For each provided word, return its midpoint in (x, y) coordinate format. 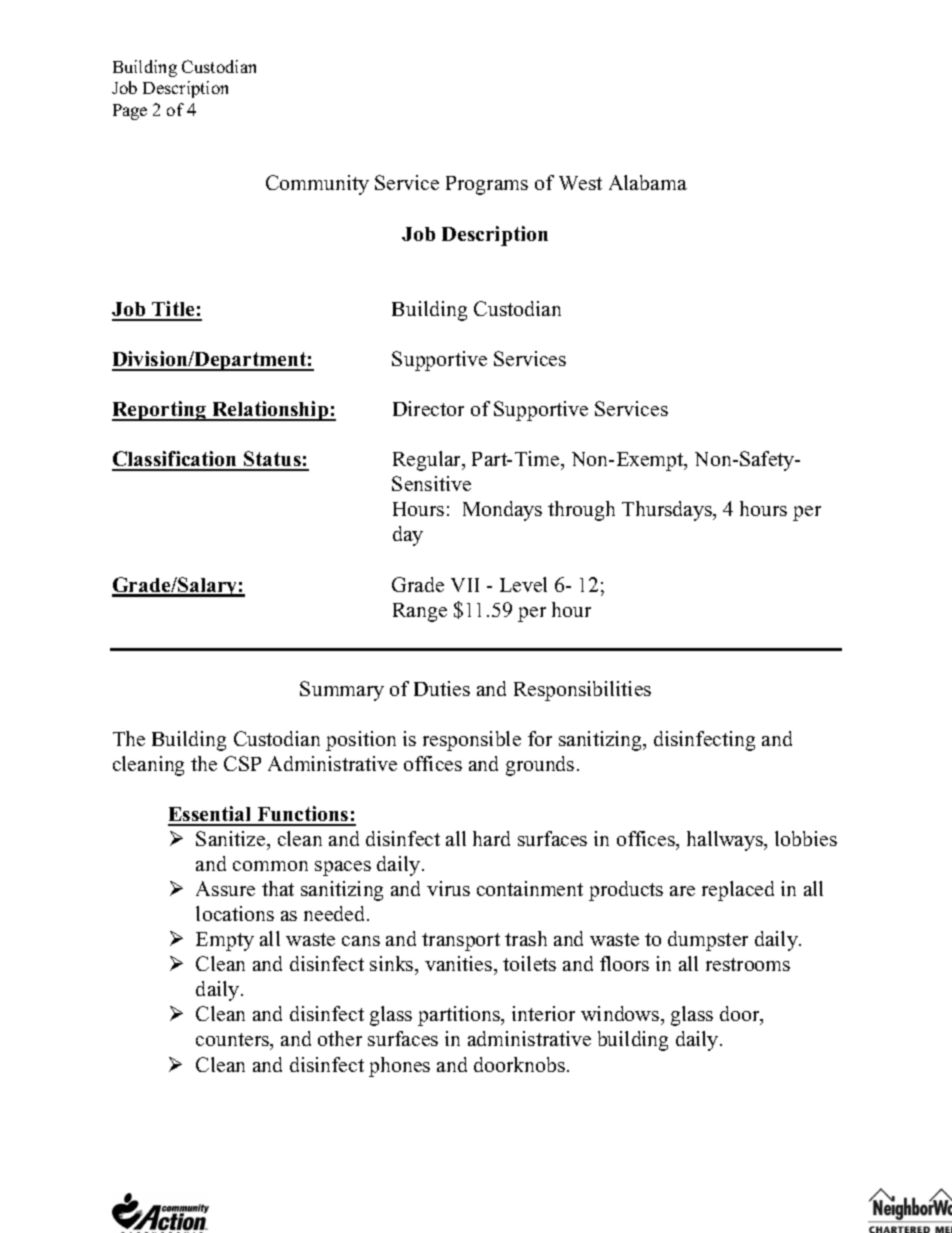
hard (491, 838)
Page (130, 112)
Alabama (648, 182)
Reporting (160, 411)
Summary (342, 691)
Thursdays (668, 511)
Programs (487, 185)
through (581, 511)
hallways (726, 841)
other (340, 1038)
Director (428, 408)
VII (465, 585)
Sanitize (232, 838)
